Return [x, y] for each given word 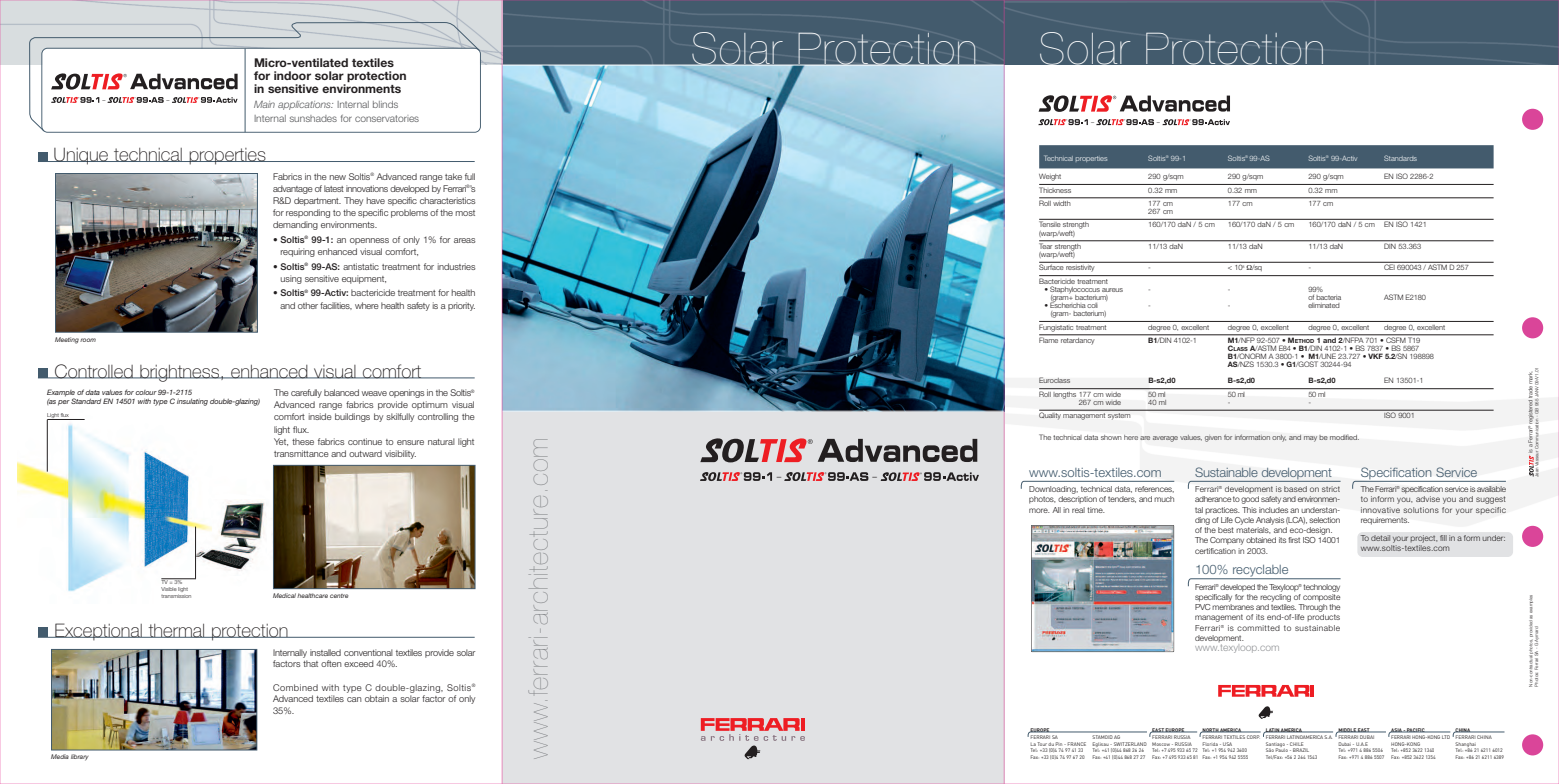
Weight [1050, 177]
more [1039, 510]
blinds [385, 104]
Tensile [1050, 224]
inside [320, 416]
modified [1344, 437]
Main [264, 104]
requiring [297, 252]
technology [1321, 588]
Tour [1042, 744]
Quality [1051, 415]
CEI [1389, 267]
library [80, 757]
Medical [284, 595]
